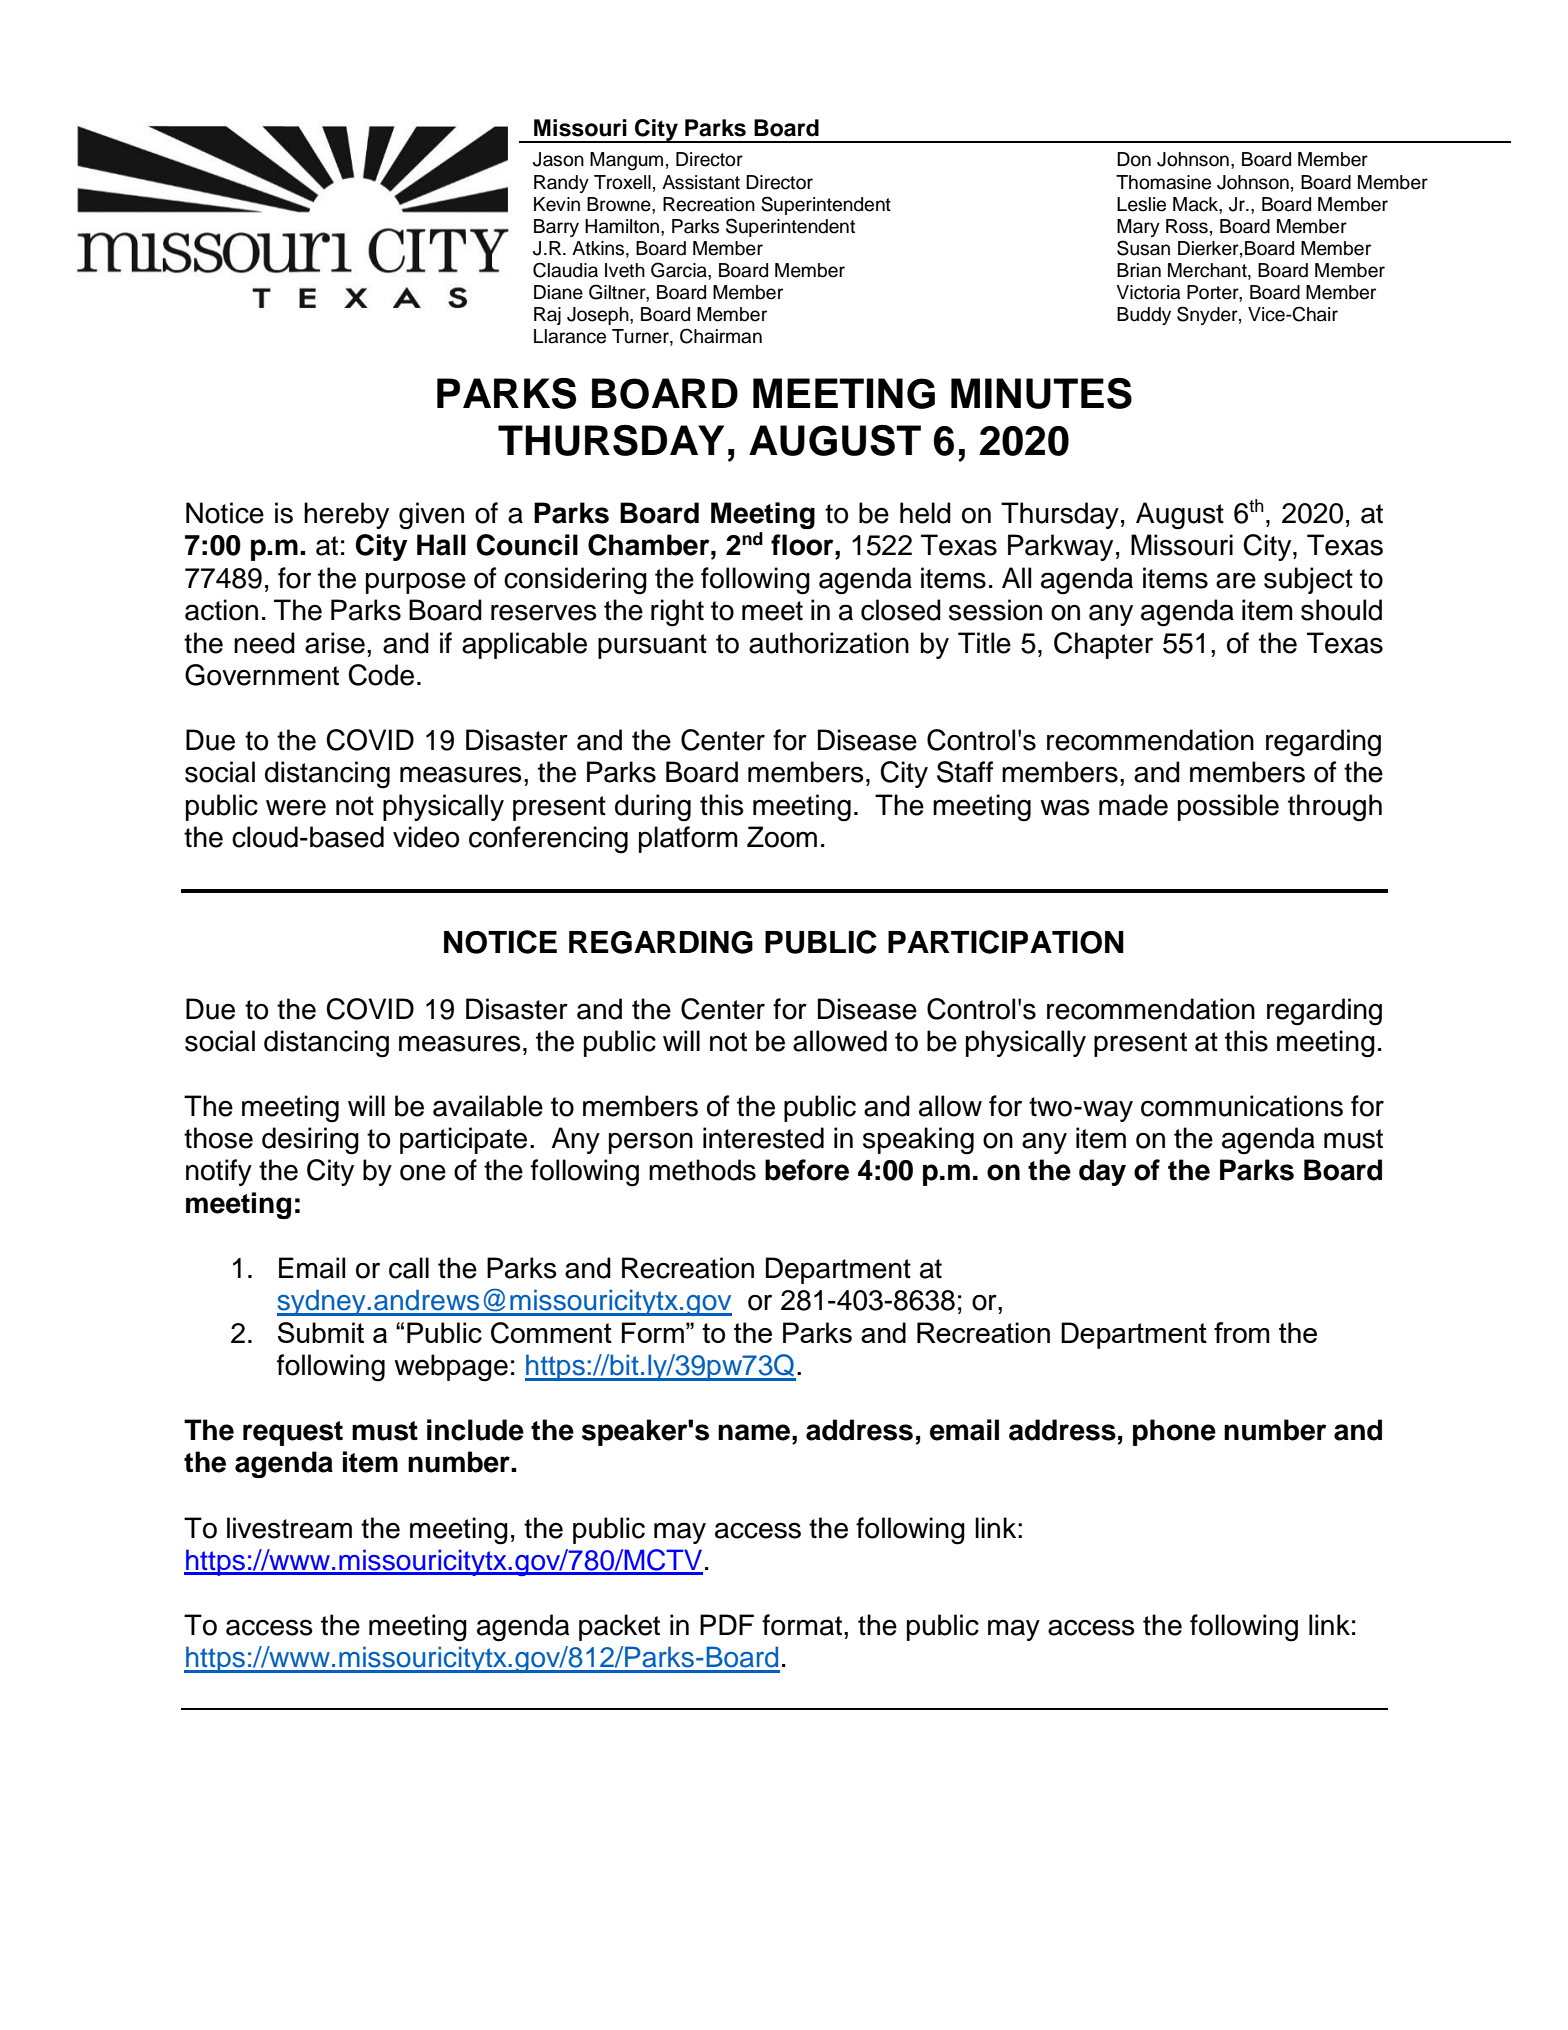  I want to click on PDF, so click(727, 1624).
